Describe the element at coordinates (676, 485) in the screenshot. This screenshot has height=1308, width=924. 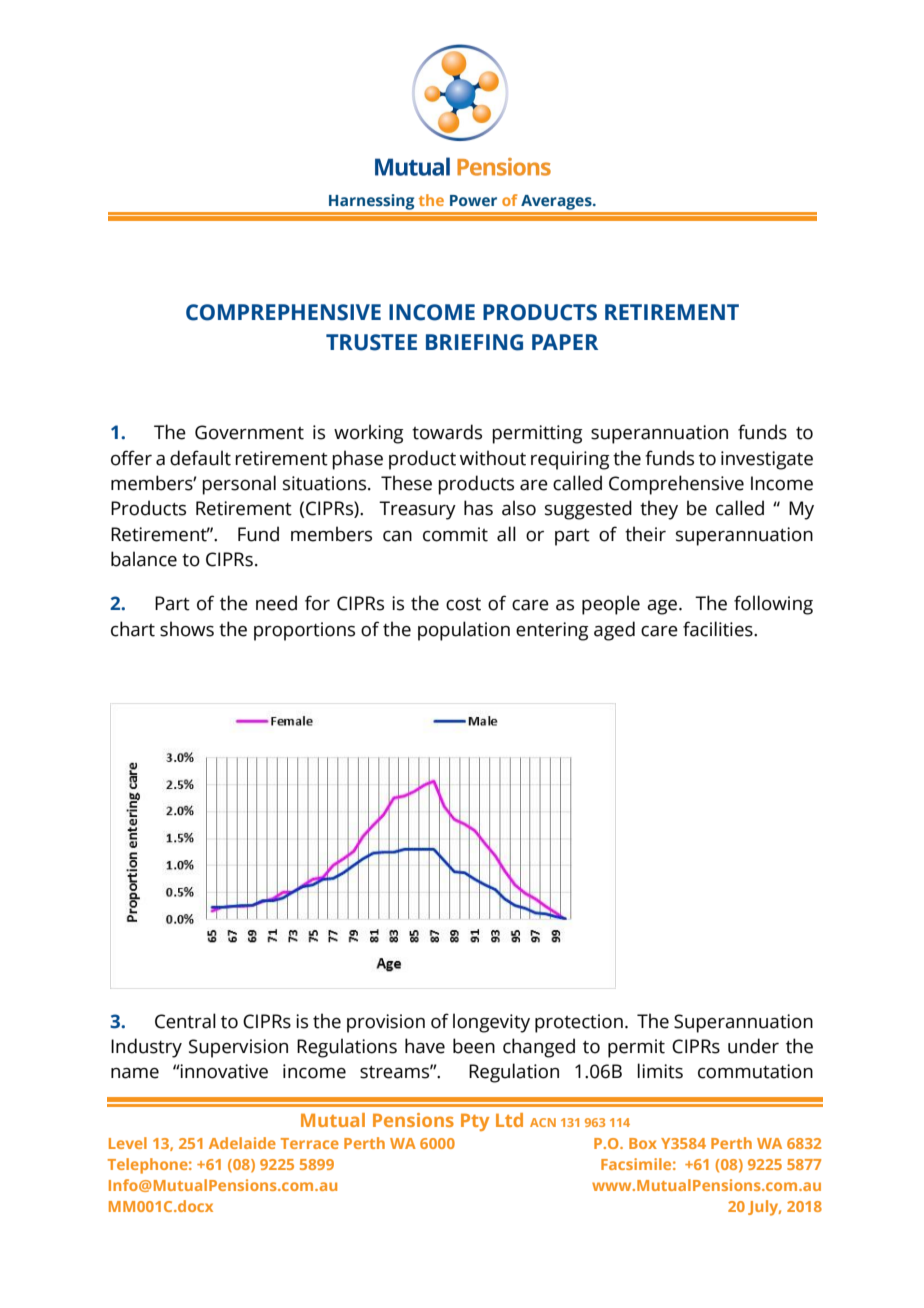
I see `Comprehensive` at that location.
